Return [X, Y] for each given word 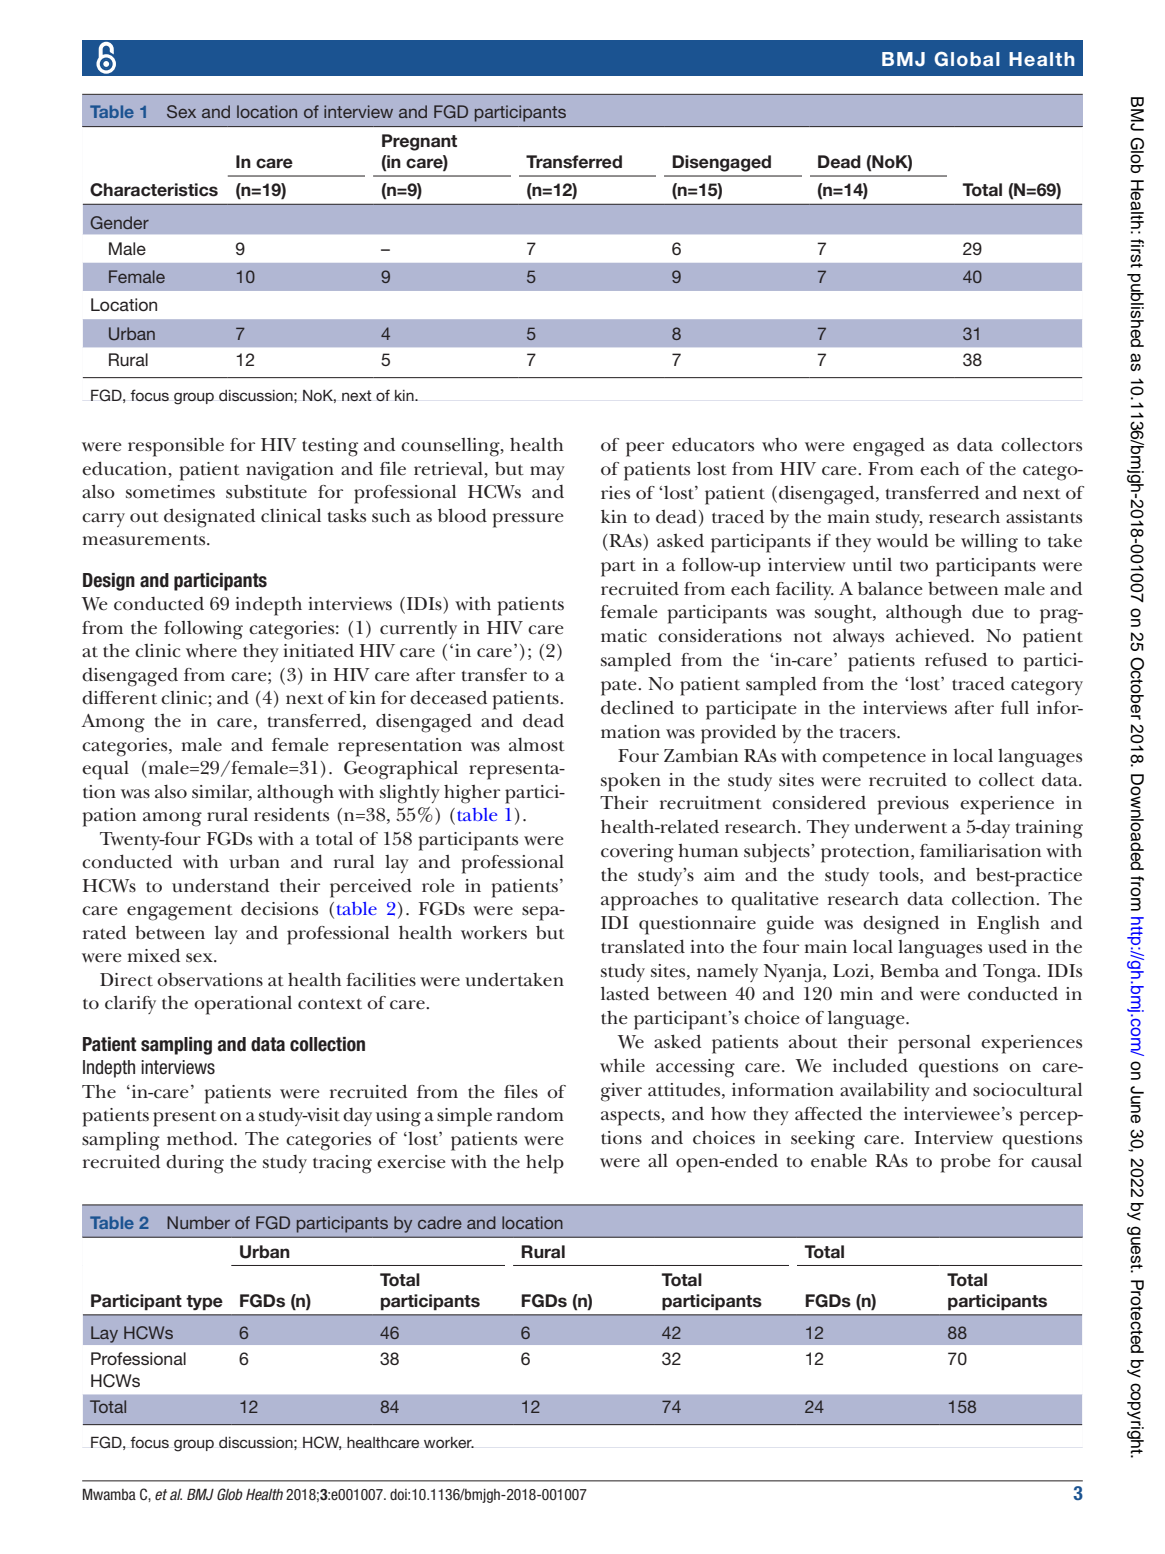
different [119, 698]
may [547, 473]
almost [537, 745]
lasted [625, 993]
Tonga [1011, 973]
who [779, 445]
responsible [176, 447]
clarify [130, 1004]
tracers [869, 733]
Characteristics [154, 190]
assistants [1044, 517]
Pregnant [419, 142]
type [204, 1303]
